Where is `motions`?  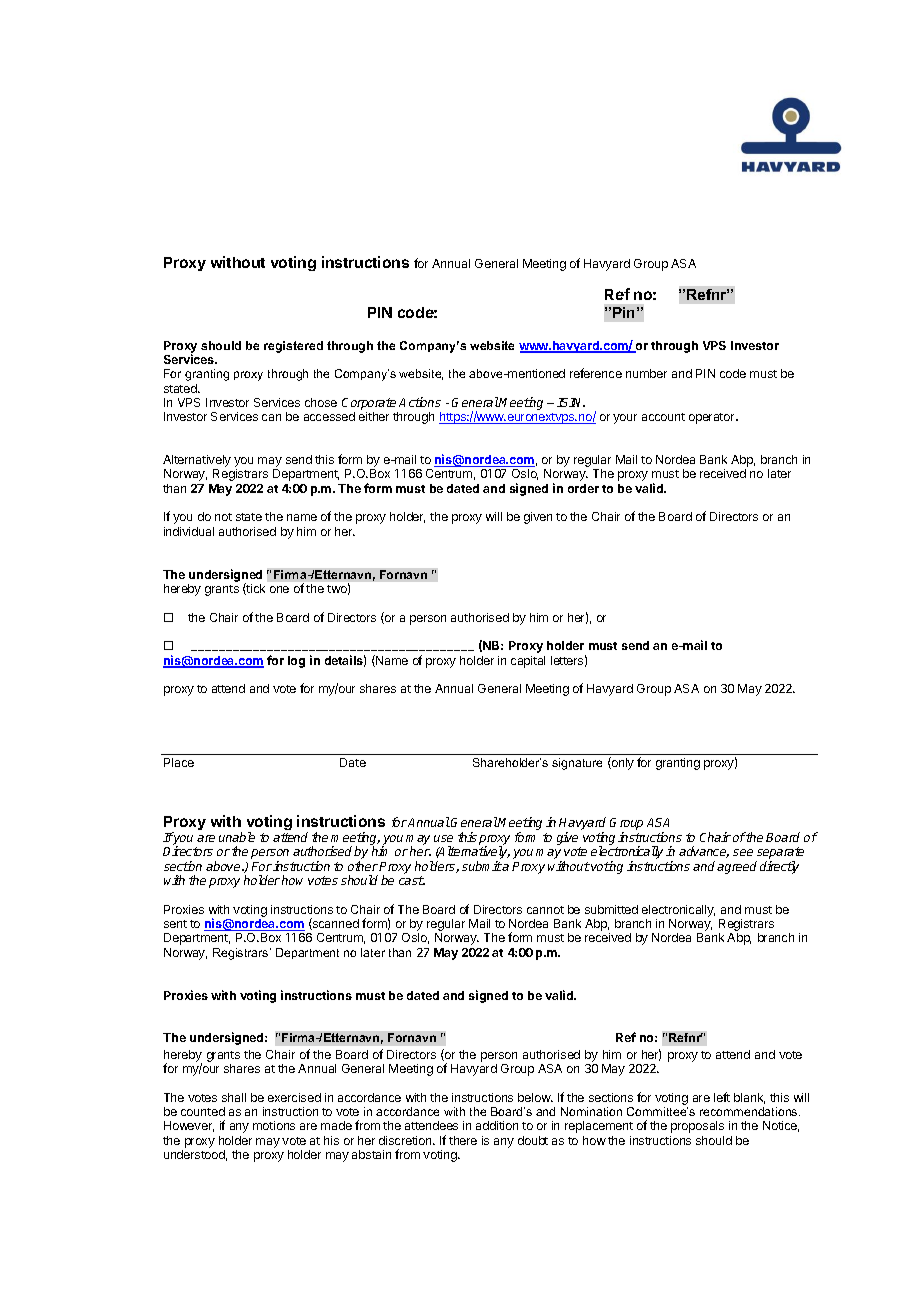 motions is located at coordinates (274, 1125).
